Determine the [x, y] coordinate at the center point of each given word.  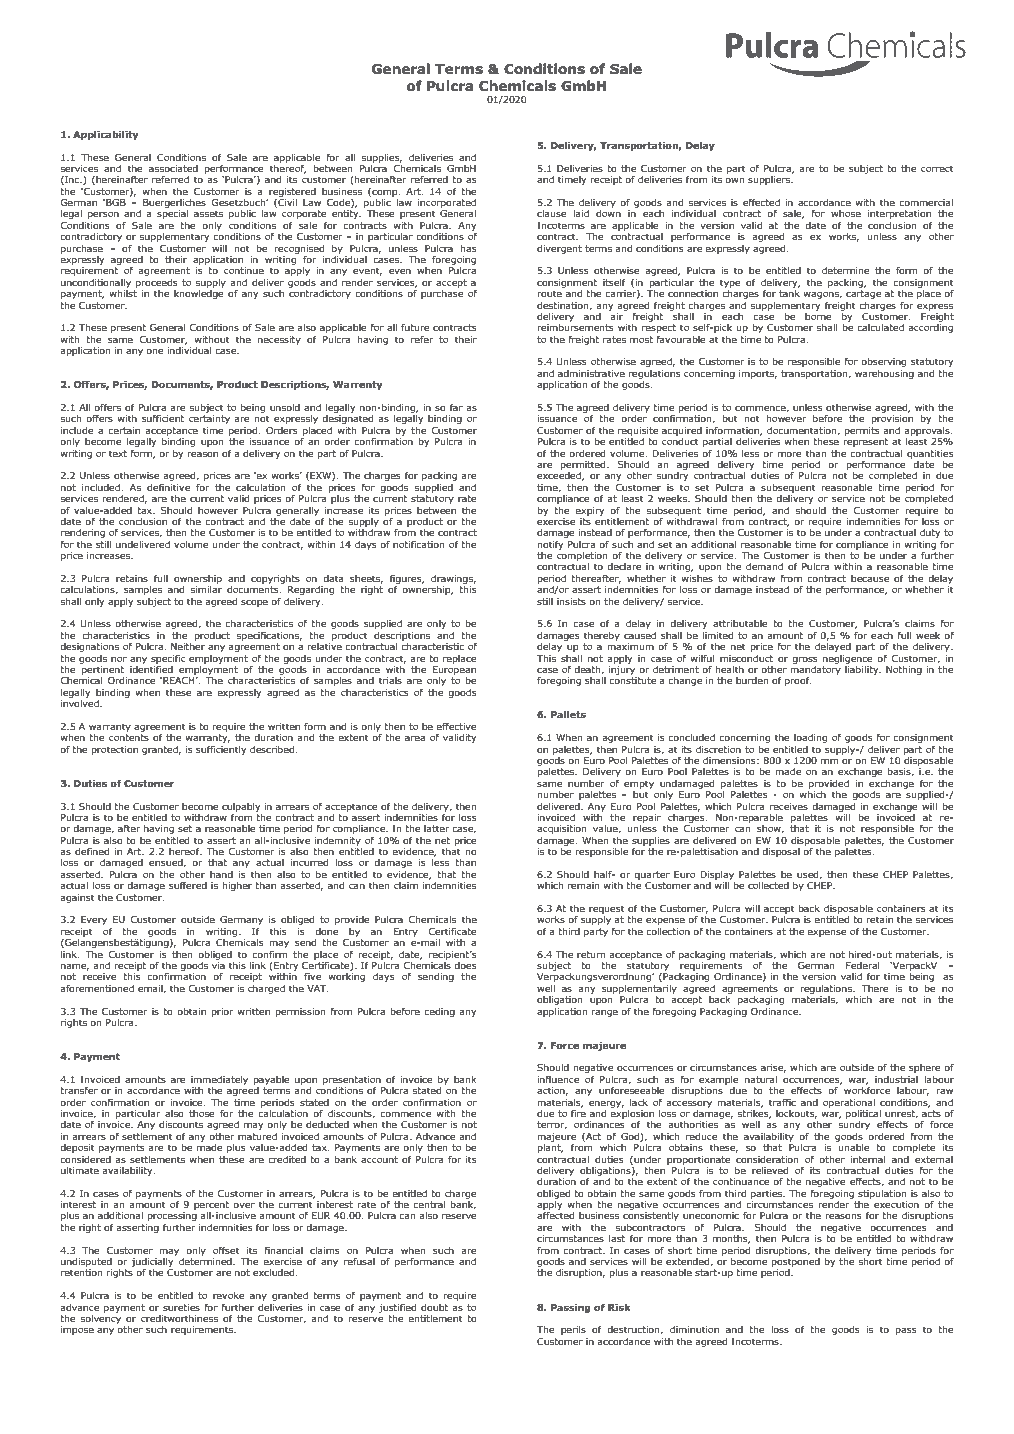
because [870, 578]
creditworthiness [179, 1318]
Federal [862, 965]
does [465, 965]
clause [552, 213]
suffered [188, 885]
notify [550, 545]
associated [173, 168]
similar [206, 589]
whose [846, 213]
